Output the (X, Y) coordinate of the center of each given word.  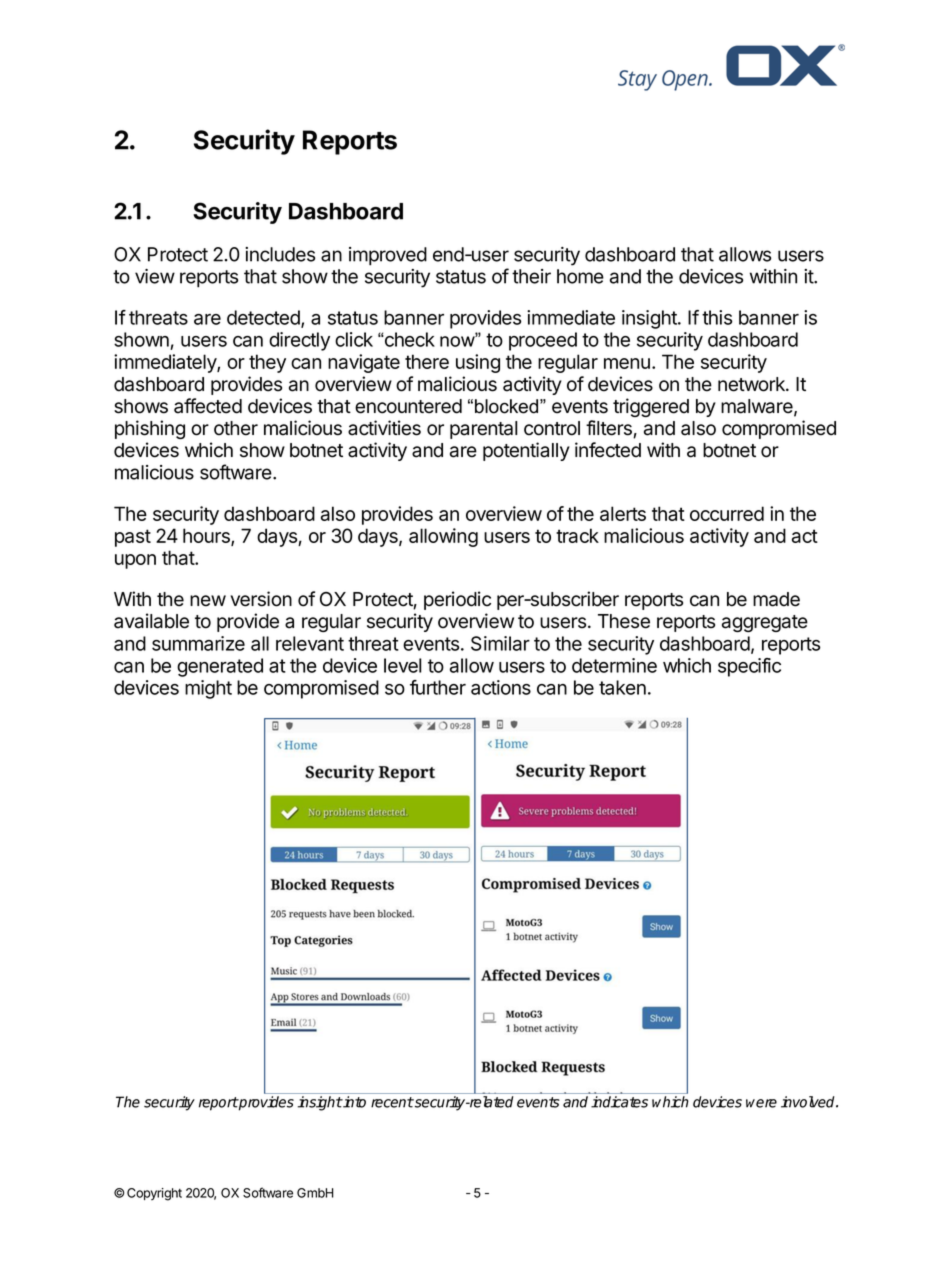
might (208, 689)
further (438, 687)
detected (264, 318)
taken (622, 687)
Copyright (154, 1194)
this (717, 317)
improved (388, 256)
